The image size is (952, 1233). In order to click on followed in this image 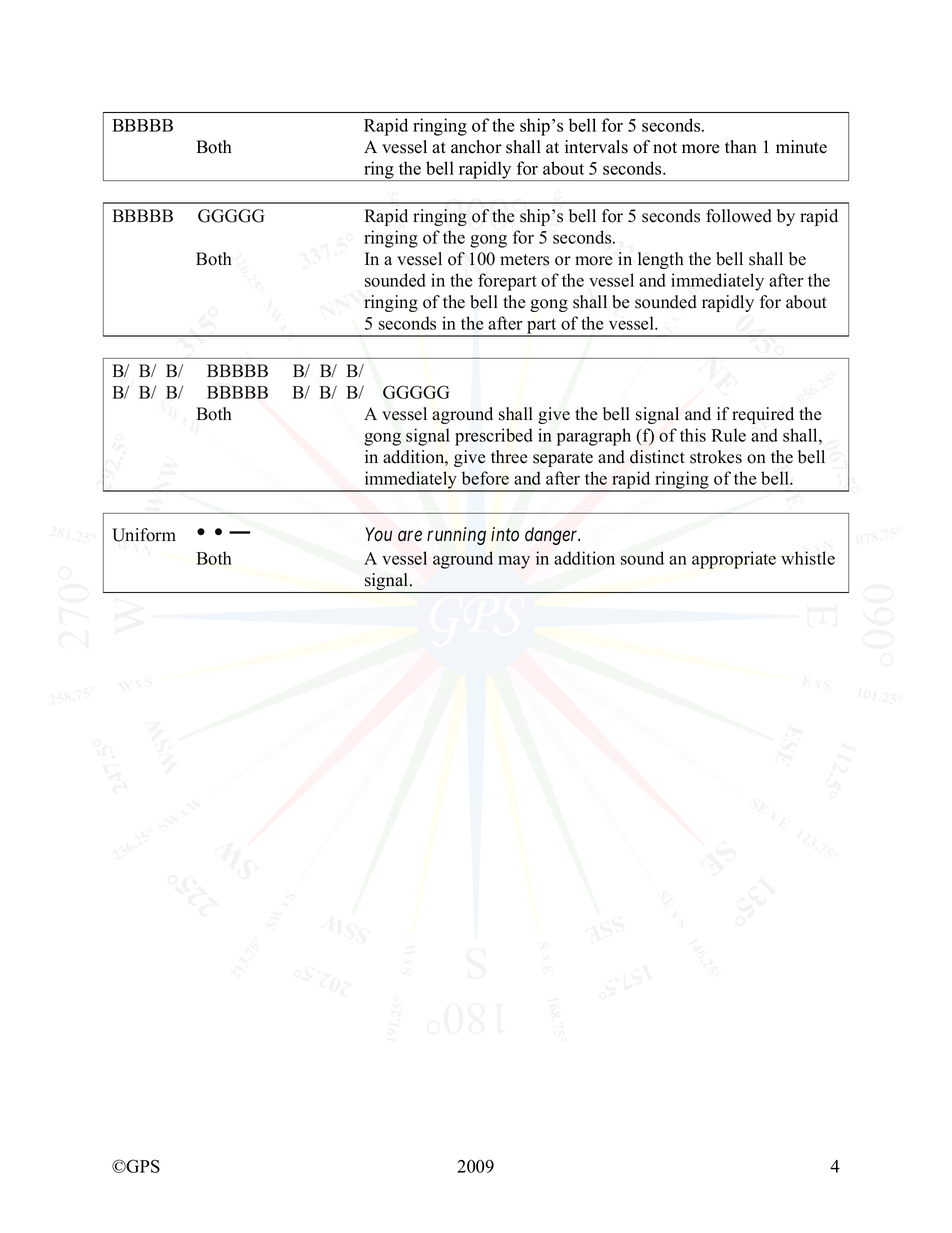, I will do `click(739, 216)`.
